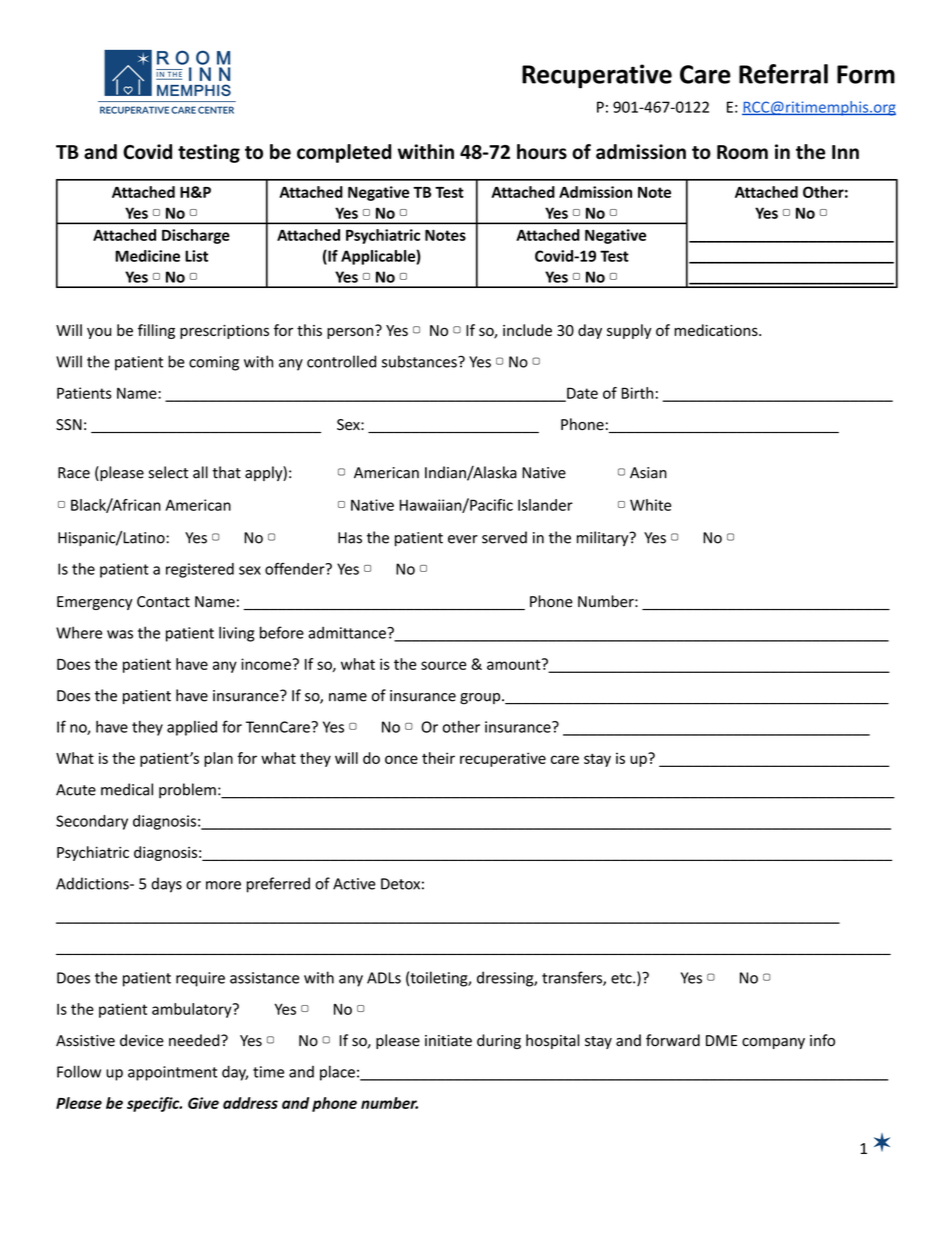  I want to click on source, so click(443, 665).
